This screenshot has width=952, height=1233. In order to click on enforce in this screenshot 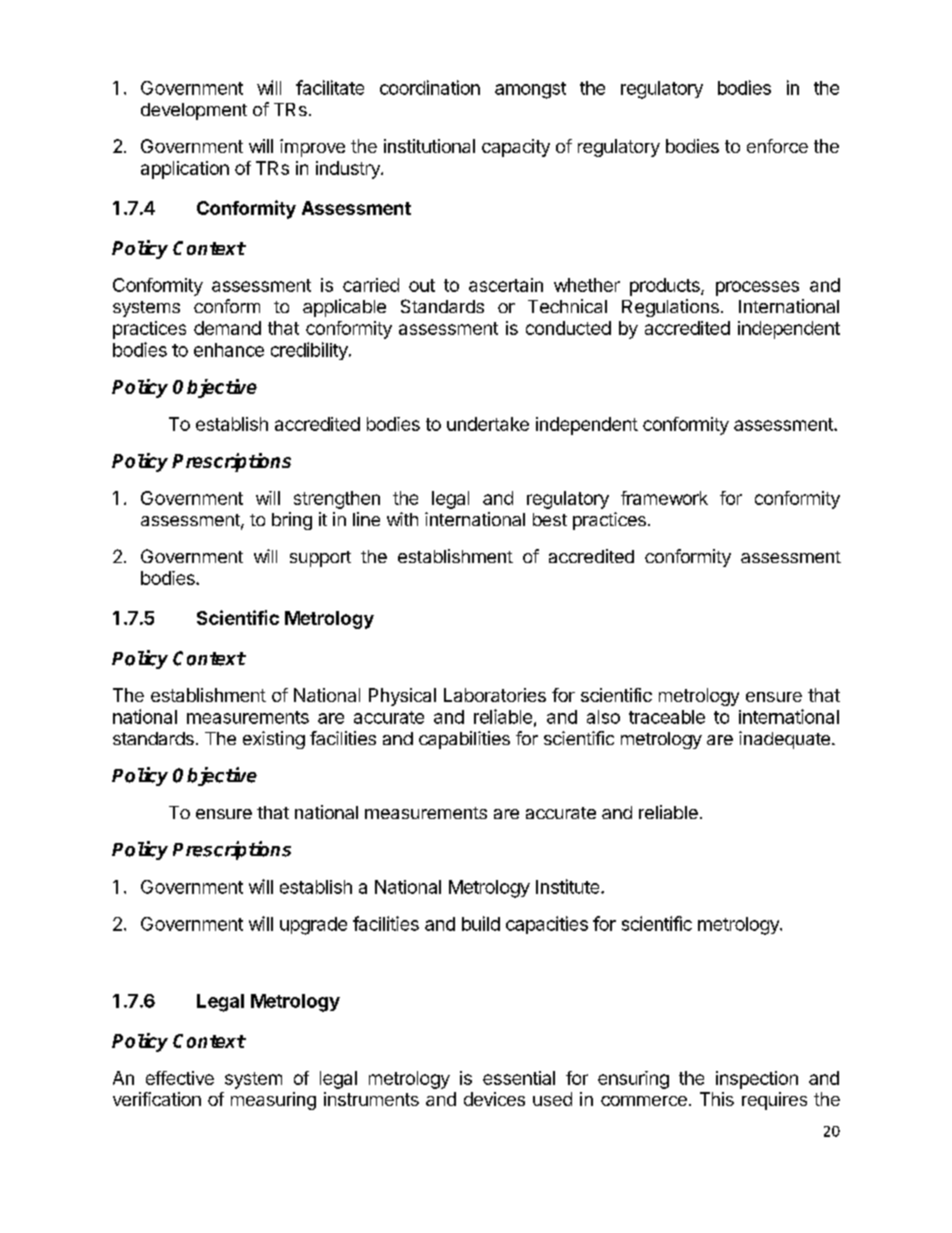, I will do `click(777, 146)`.
